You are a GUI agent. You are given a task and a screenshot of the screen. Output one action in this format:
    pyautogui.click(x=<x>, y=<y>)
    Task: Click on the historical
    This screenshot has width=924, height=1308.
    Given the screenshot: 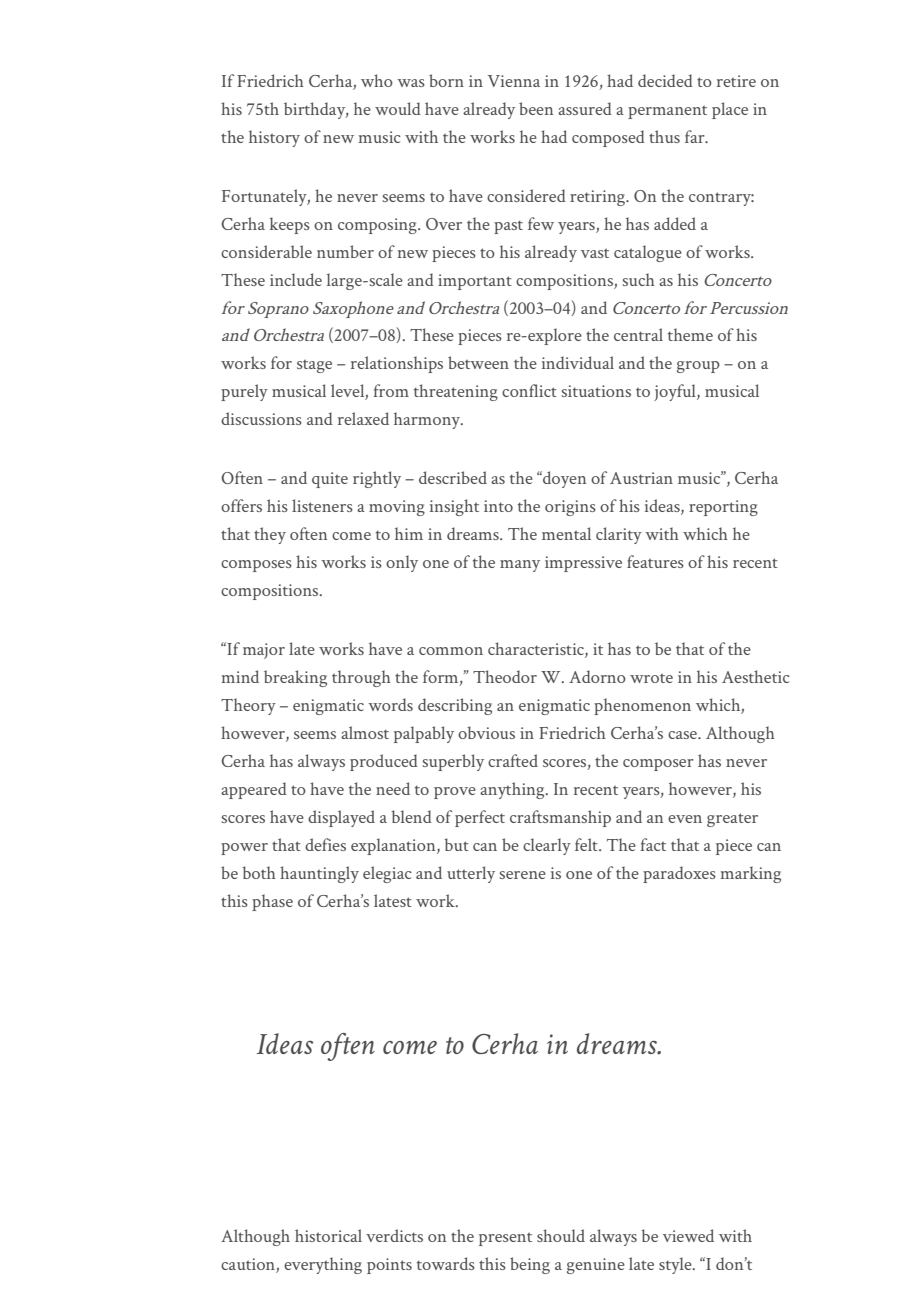 What is the action you would take?
    pyautogui.click(x=328, y=1235)
